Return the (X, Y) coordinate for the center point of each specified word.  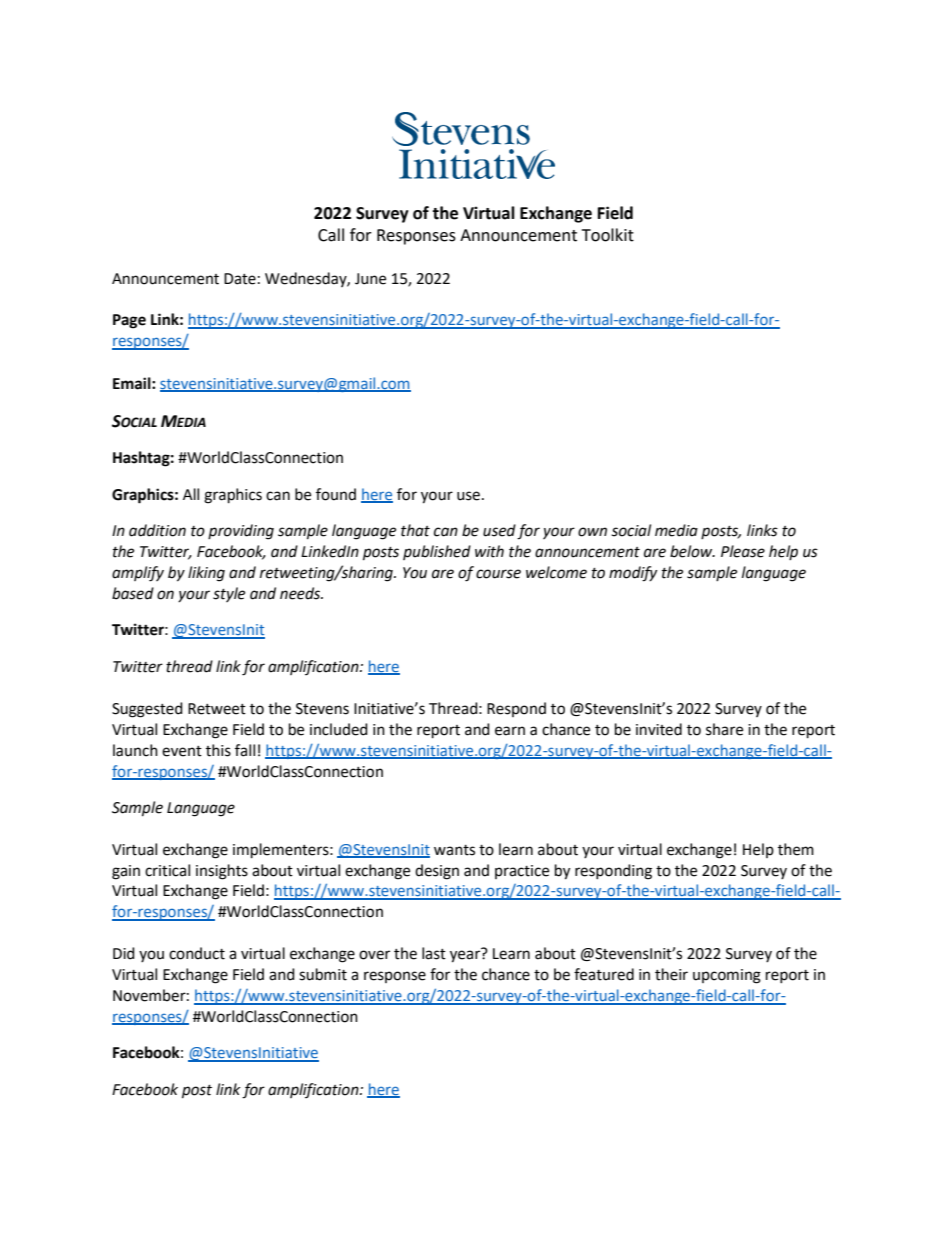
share (724, 729)
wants (454, 850)
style (229, 594)
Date (240, 279)
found (336, 494)
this (218, 750)
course (498, 574)
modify (633, 574)
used (499, 530)
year (466, 956)
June (370, 279)
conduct (197, 953)
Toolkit (608, 235)
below (692, 551)
